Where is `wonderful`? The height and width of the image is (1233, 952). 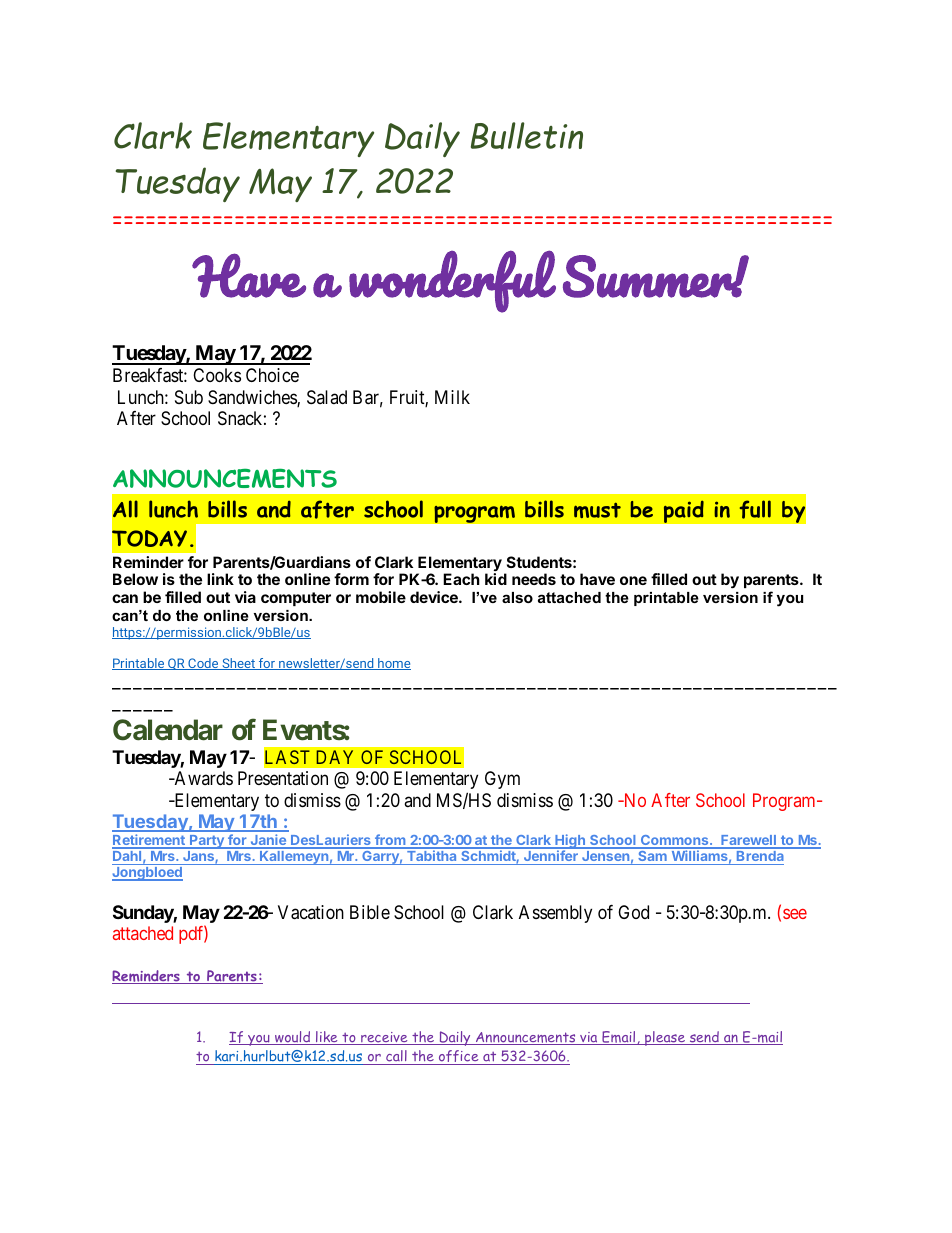
wonderful is located at coordinates (452, 281).
